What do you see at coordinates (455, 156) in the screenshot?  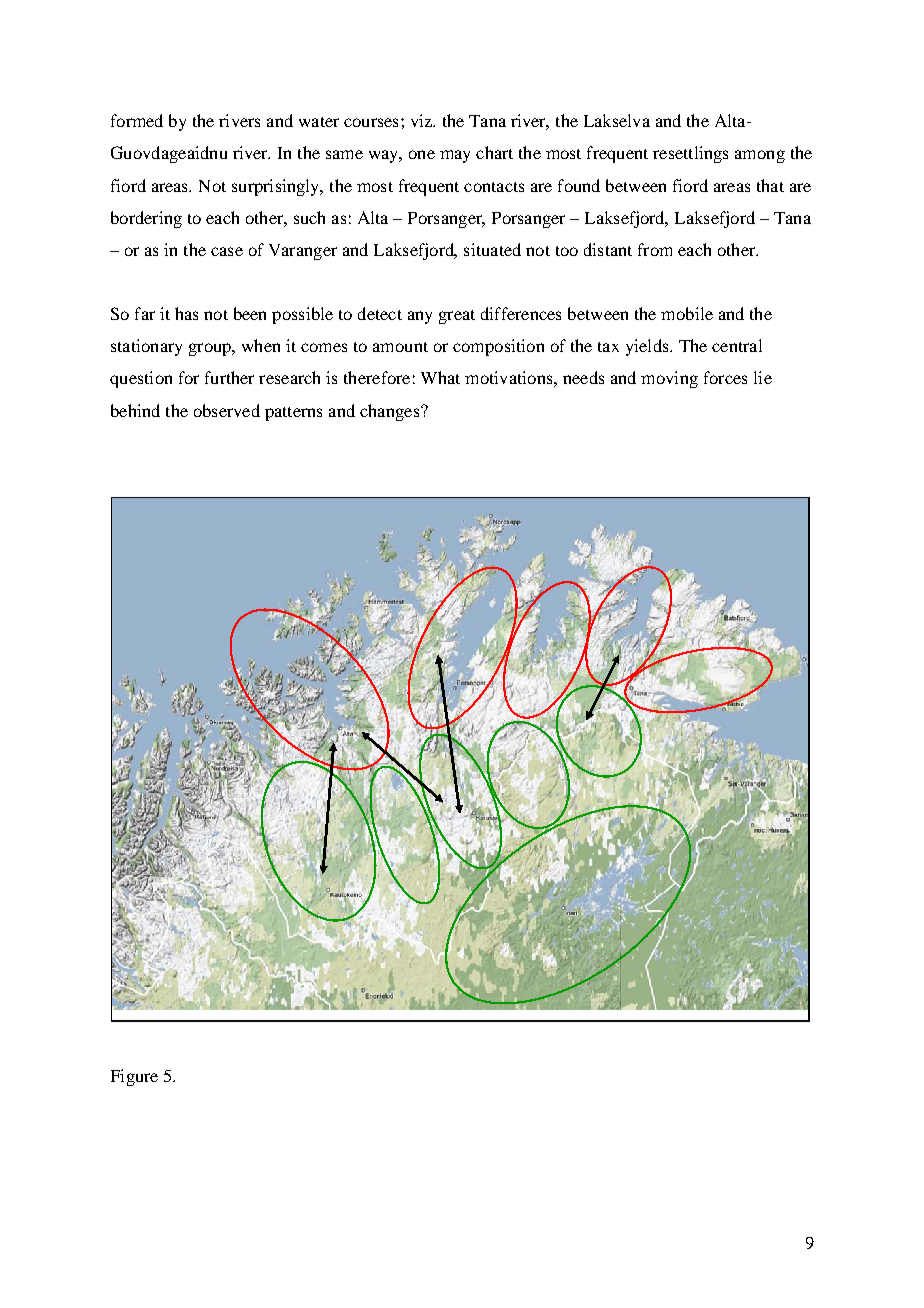 I see `may` at bounding box center [455, 156].
